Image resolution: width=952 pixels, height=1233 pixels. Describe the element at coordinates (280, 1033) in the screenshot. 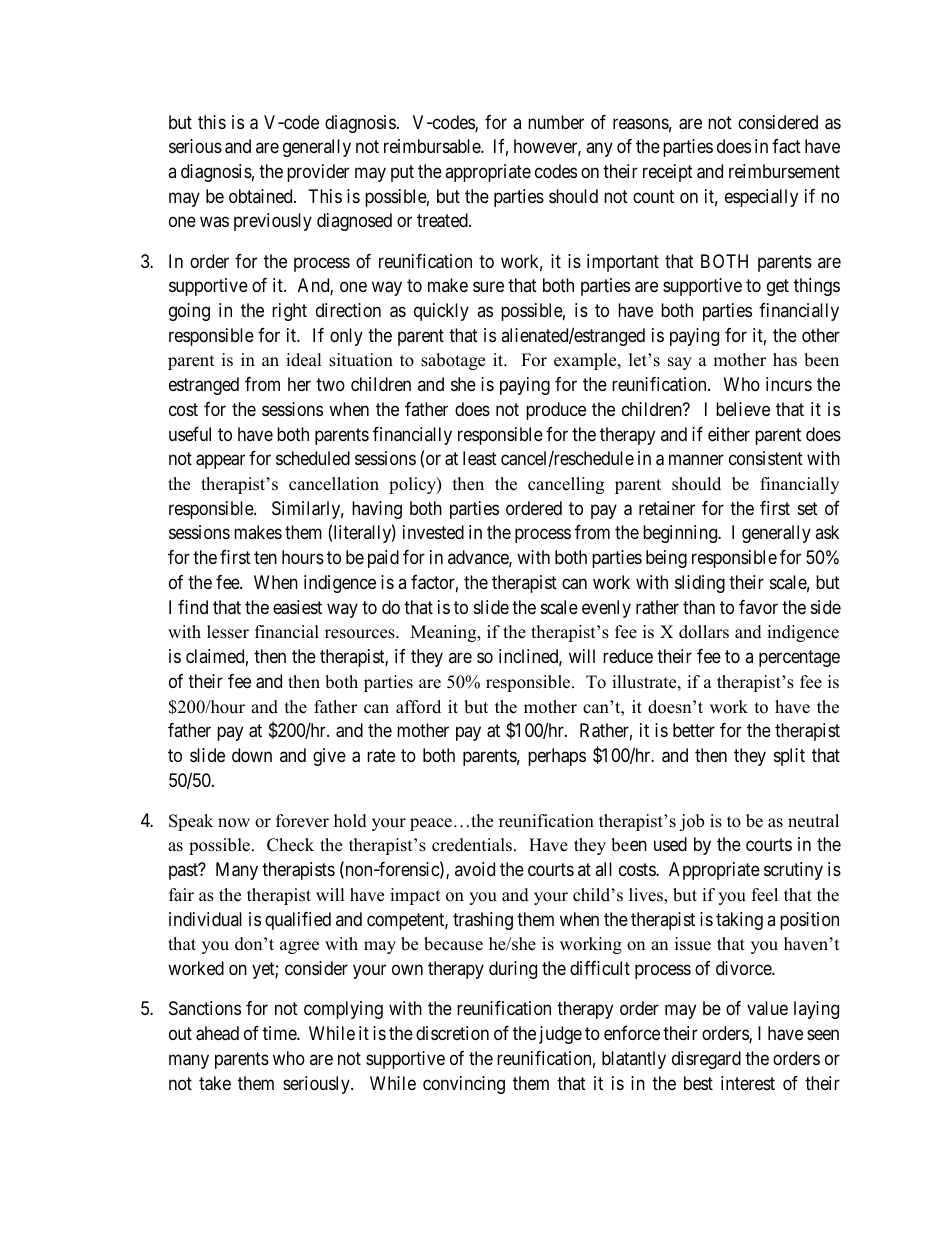

I see `time` at that location.
